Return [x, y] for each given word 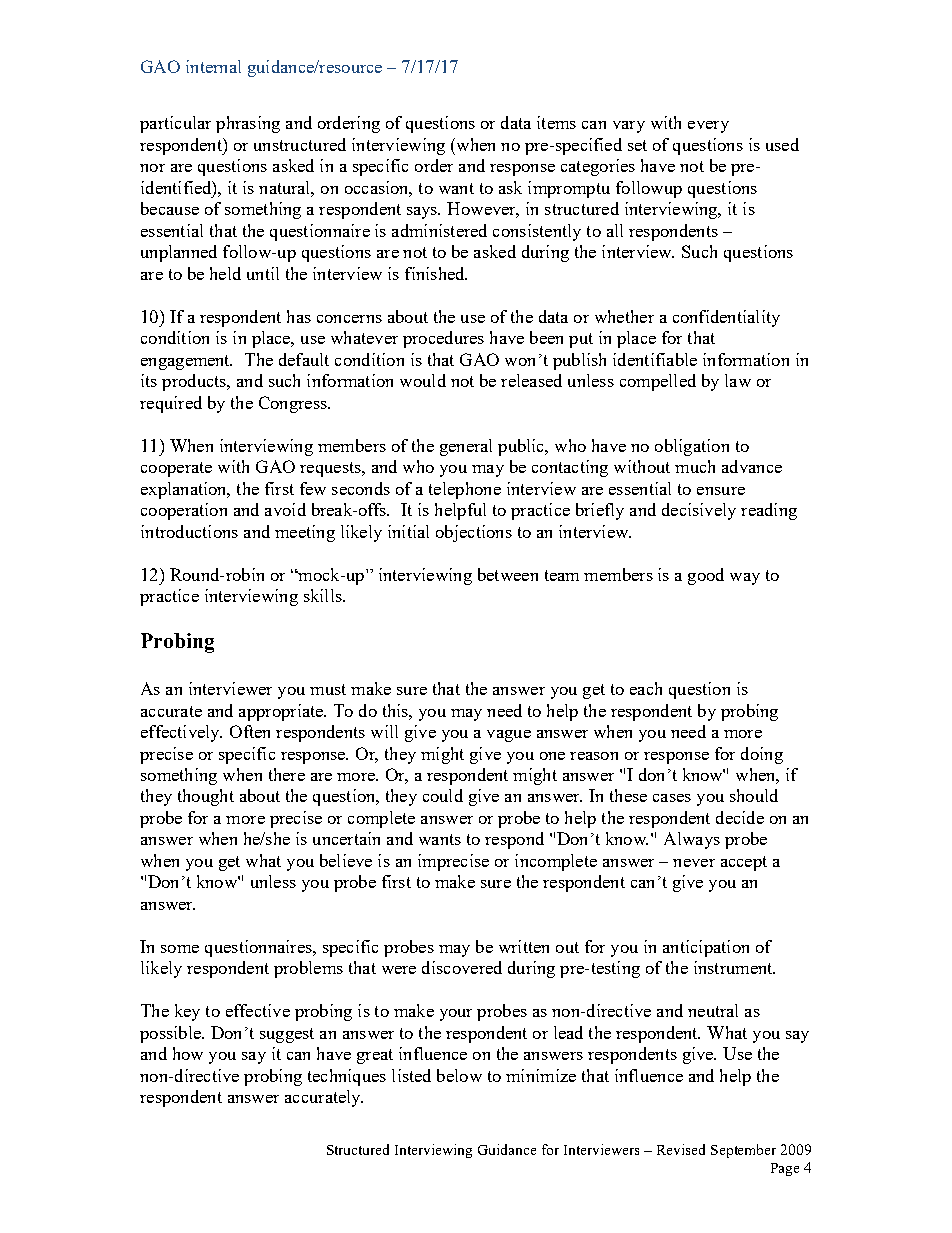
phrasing [248, 124]
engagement [186, 362]
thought [206, 797]
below [459, 1075]
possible [171, 1034]
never [694, 863]
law [738, 380]
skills [324, 595]
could [443, 795]
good [706, 576]
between [508, 574]
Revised [681, 1149]
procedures [443, 339]
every [708, 127]
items [556, 122]
